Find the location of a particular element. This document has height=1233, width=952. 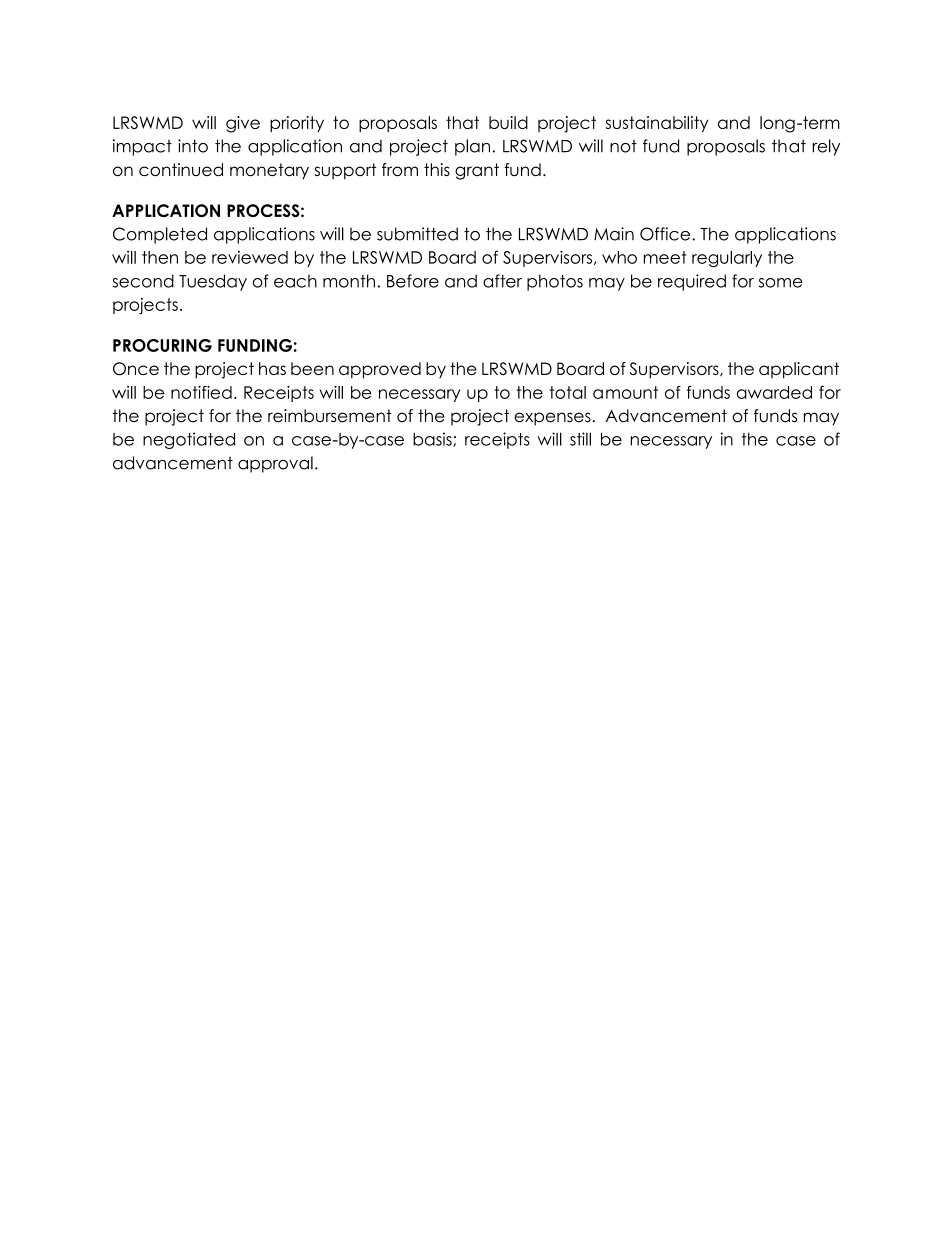

submitted is located at coordinates (417, 234).
